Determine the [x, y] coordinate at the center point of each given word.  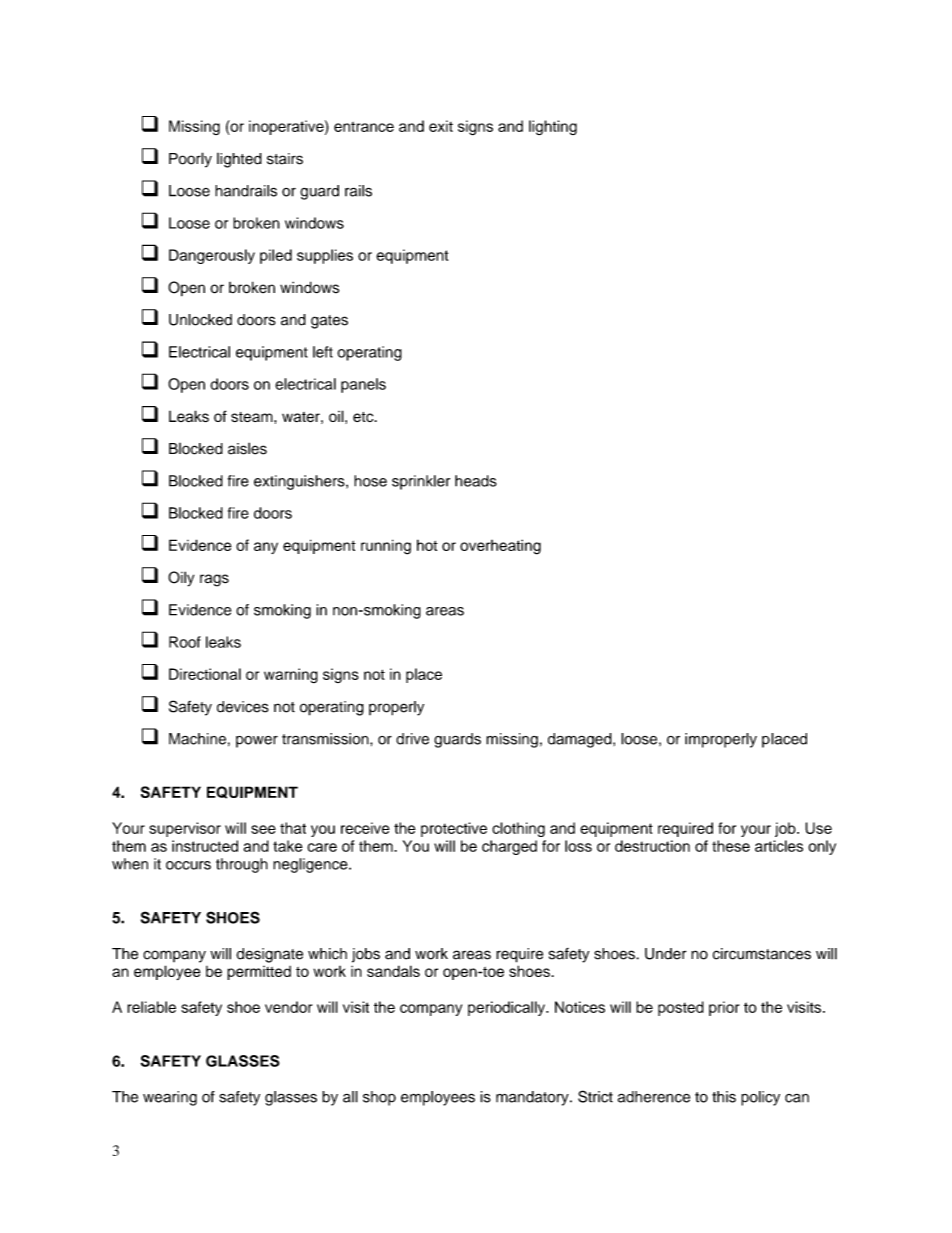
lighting [553, 127]
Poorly [190, 160]
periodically [507, 1008]
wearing [170, 1098]
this [724, 1097]
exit [441, 126]
